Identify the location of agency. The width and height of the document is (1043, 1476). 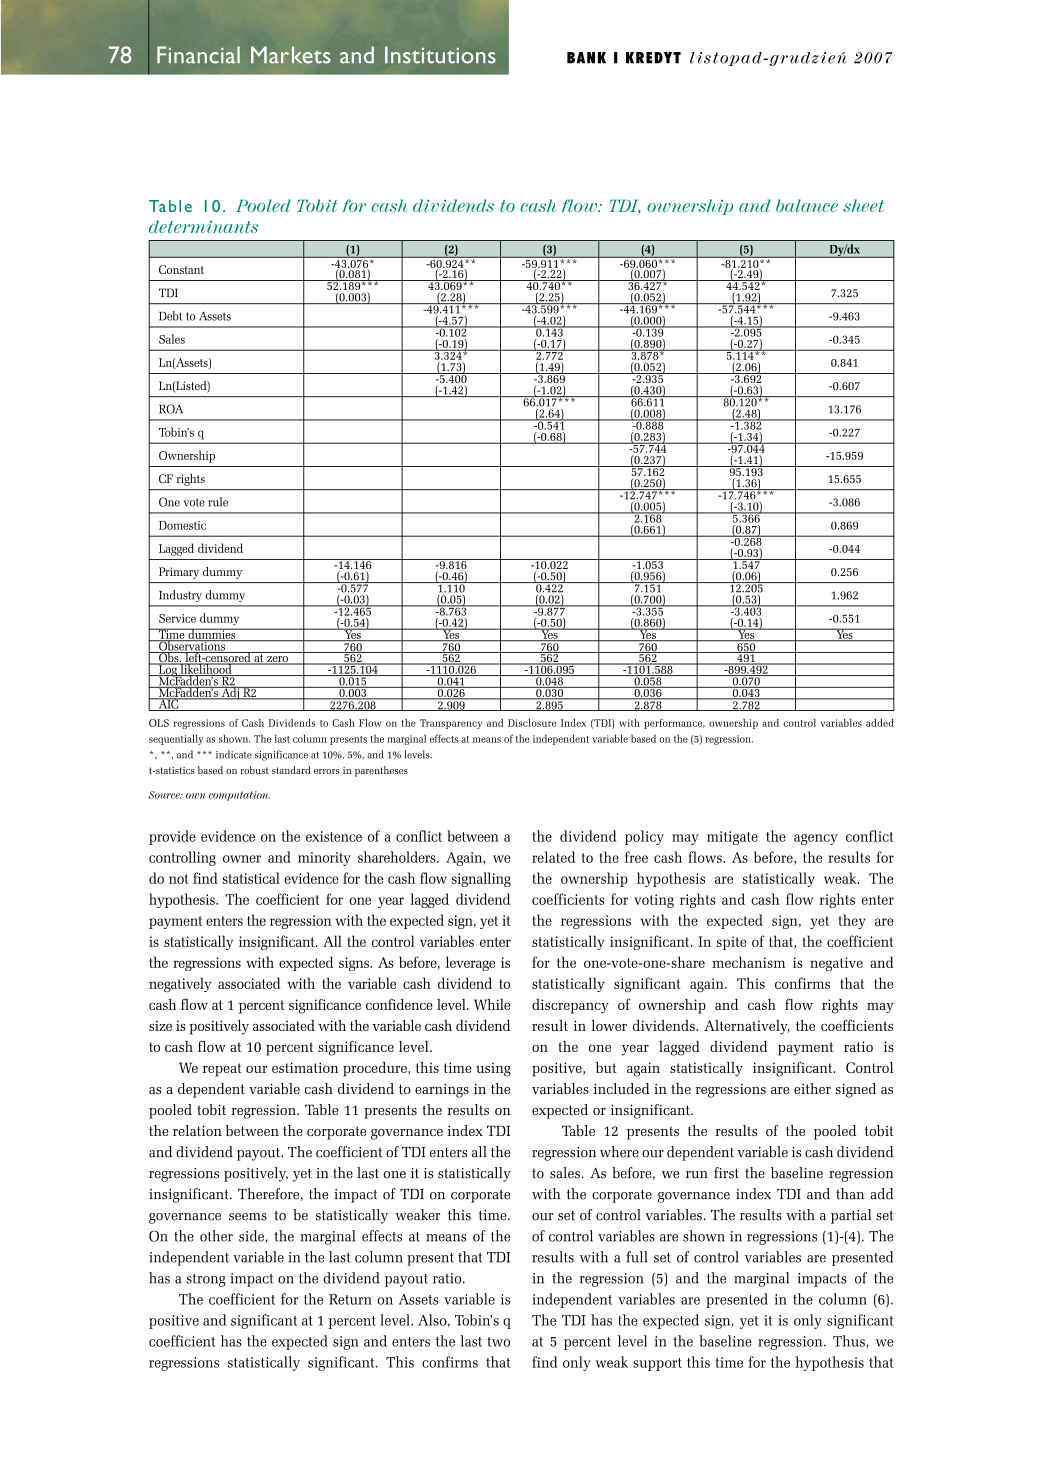
(816, 839).
